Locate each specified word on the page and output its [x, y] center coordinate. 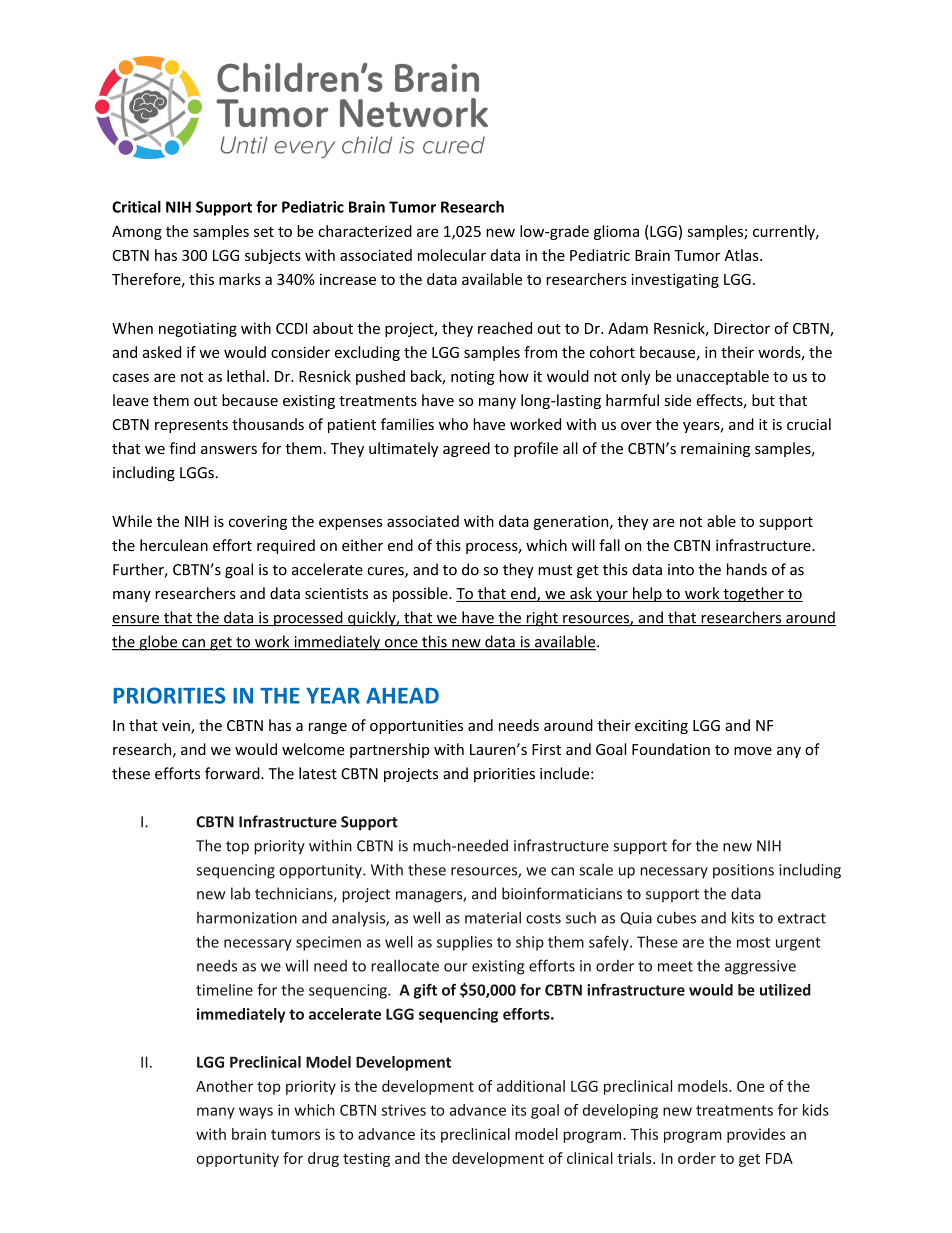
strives [404, 1110]
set [264, 232]
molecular [452, 255]
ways [256, 1113]
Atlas [742, 255]
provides [756, 1135]
